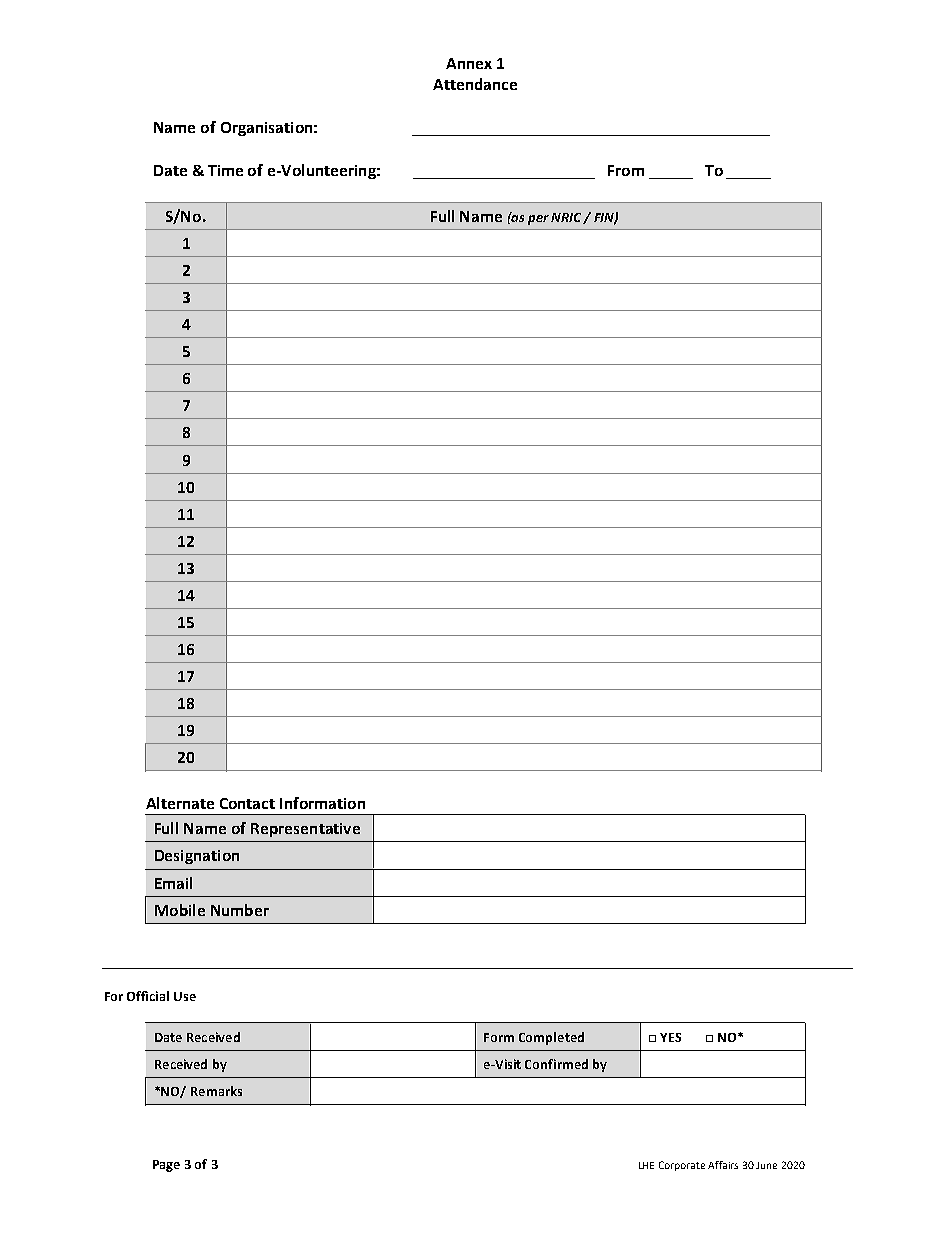 The width and height of the screenshot is (952, 1233). Describe the element at coordinates (180, 910) in the screenshot. I see `Mobile` at that location.
